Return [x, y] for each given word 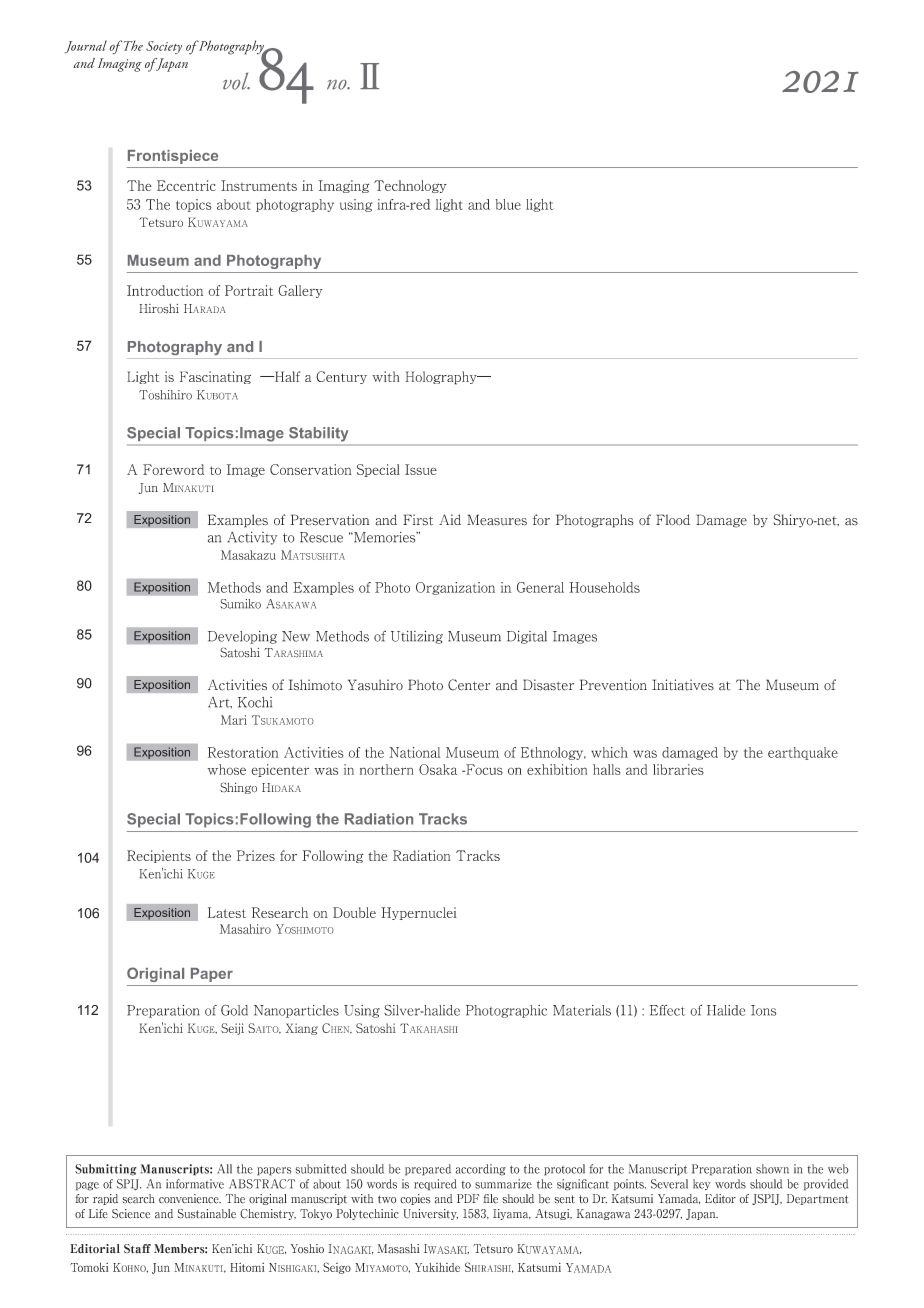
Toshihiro [165, 395]
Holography [442, 378]
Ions [763, 1010]
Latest [227, 912]
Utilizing [417, 637]
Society [164, 47]
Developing [242, 637]
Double [354, 912]
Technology [410, 186]
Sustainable [207, 1214]
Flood [673, 520]
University [431, 1214]
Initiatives [683, 685]
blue [508, 204]
